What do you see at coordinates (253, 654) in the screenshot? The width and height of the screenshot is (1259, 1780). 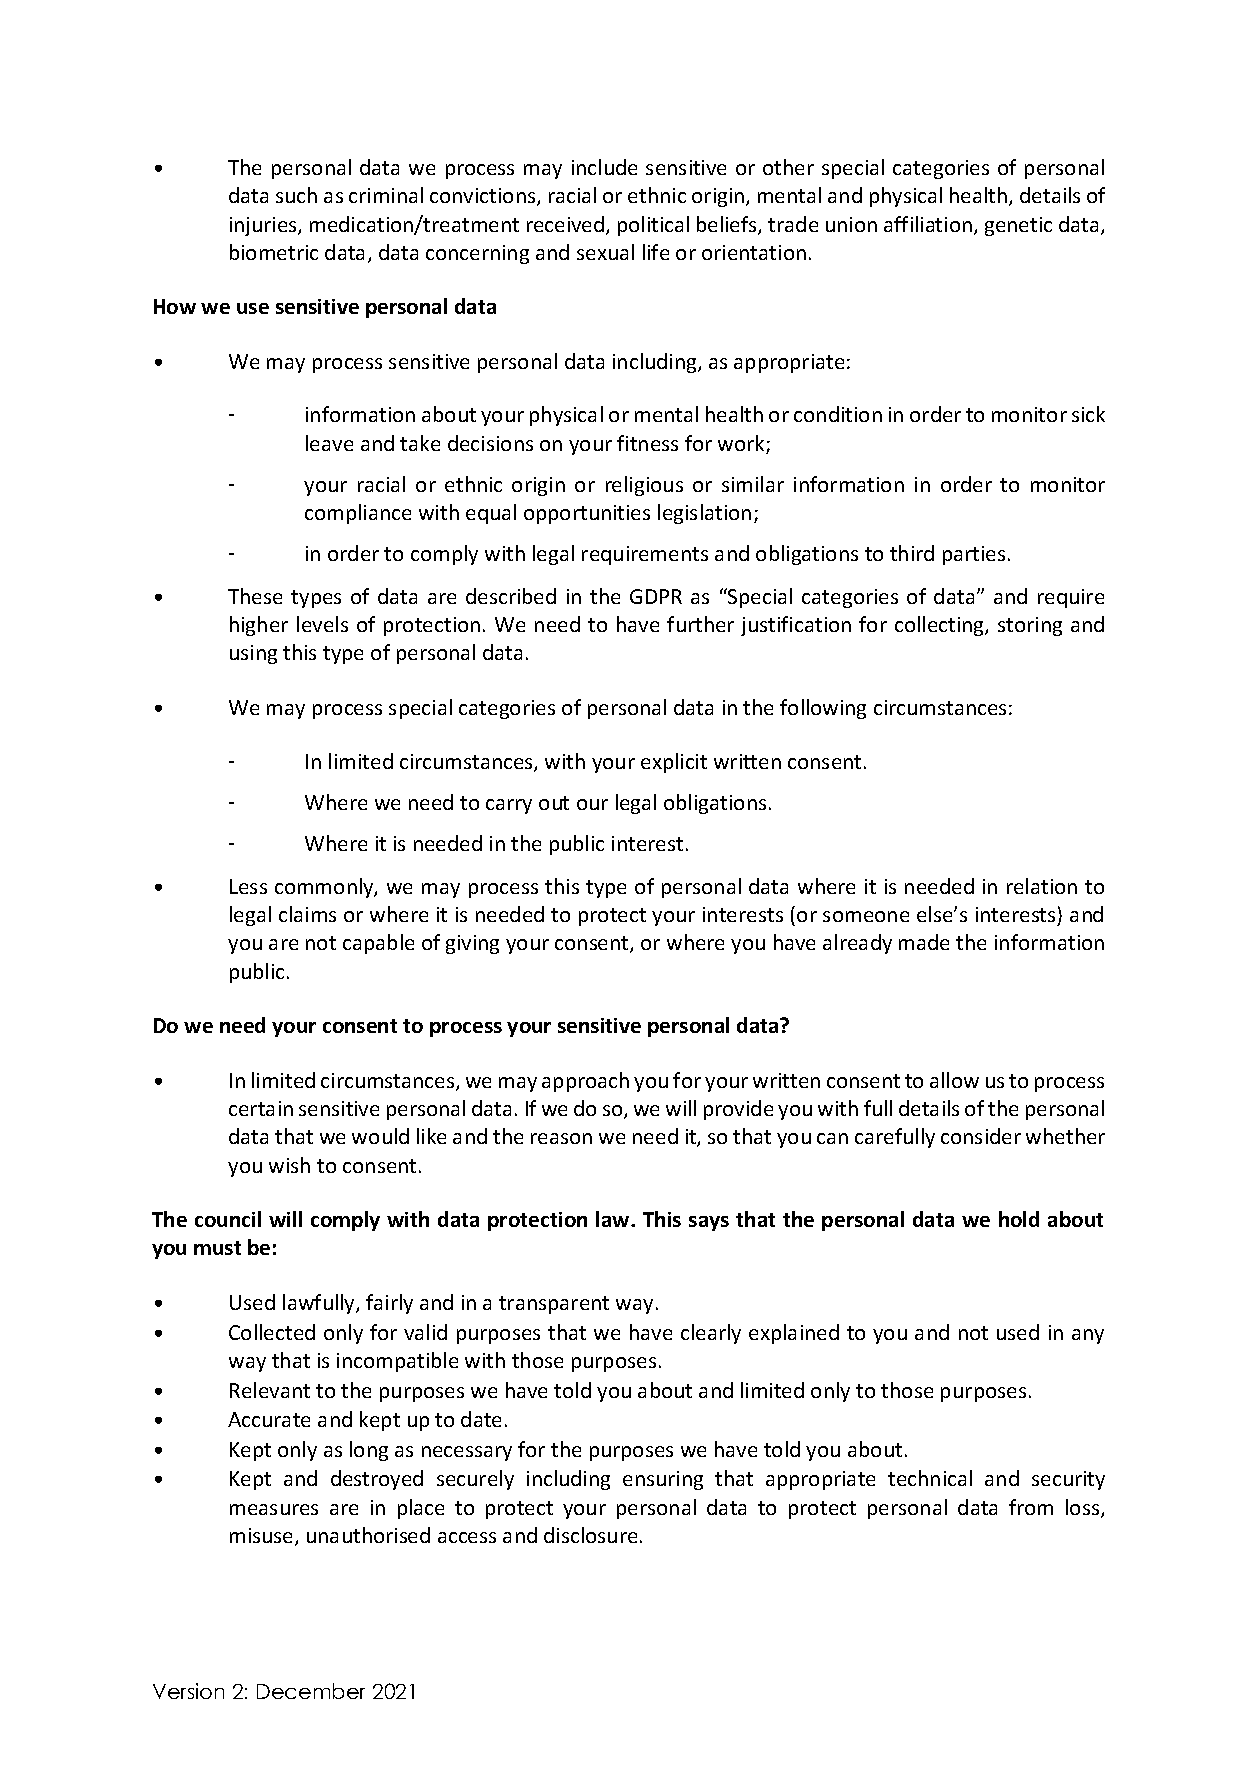 I see `using` at bounding box center [253, 654].
